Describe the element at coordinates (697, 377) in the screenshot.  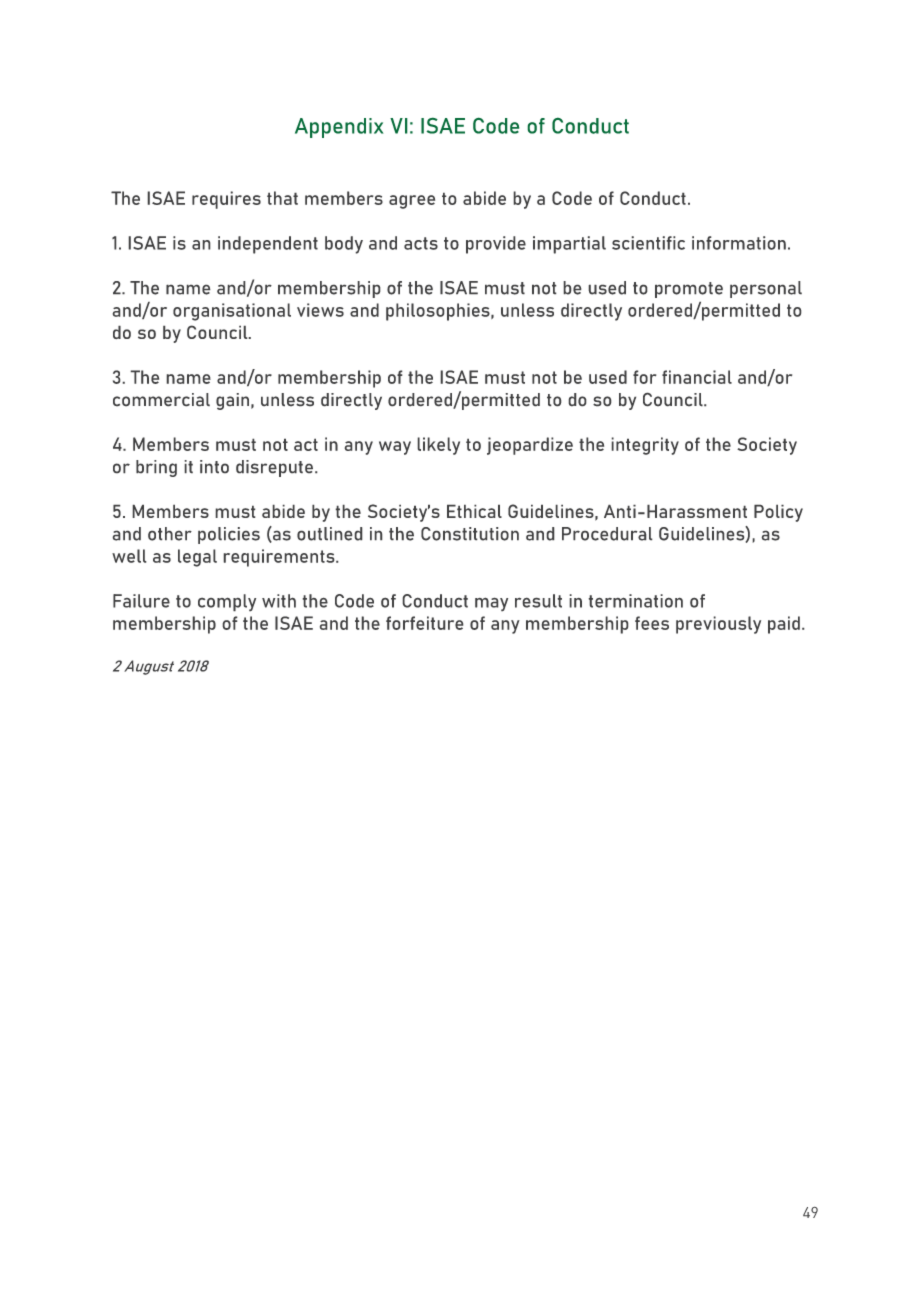
I see `financial` at that location.
